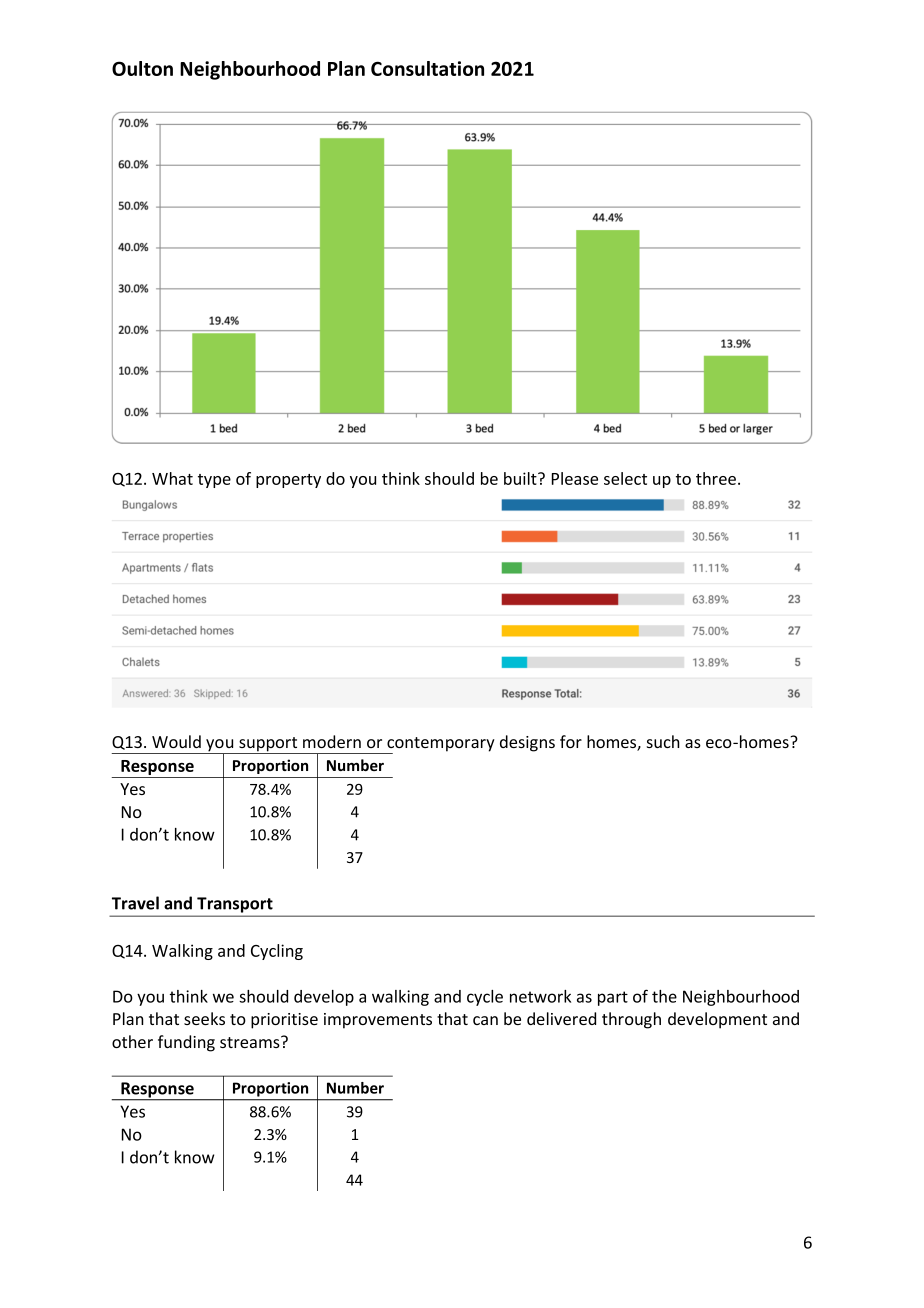 The width and height of the image is (924, 1308). Describe the element at coordinates (716, 478) in the image. I see `three` at that location.
